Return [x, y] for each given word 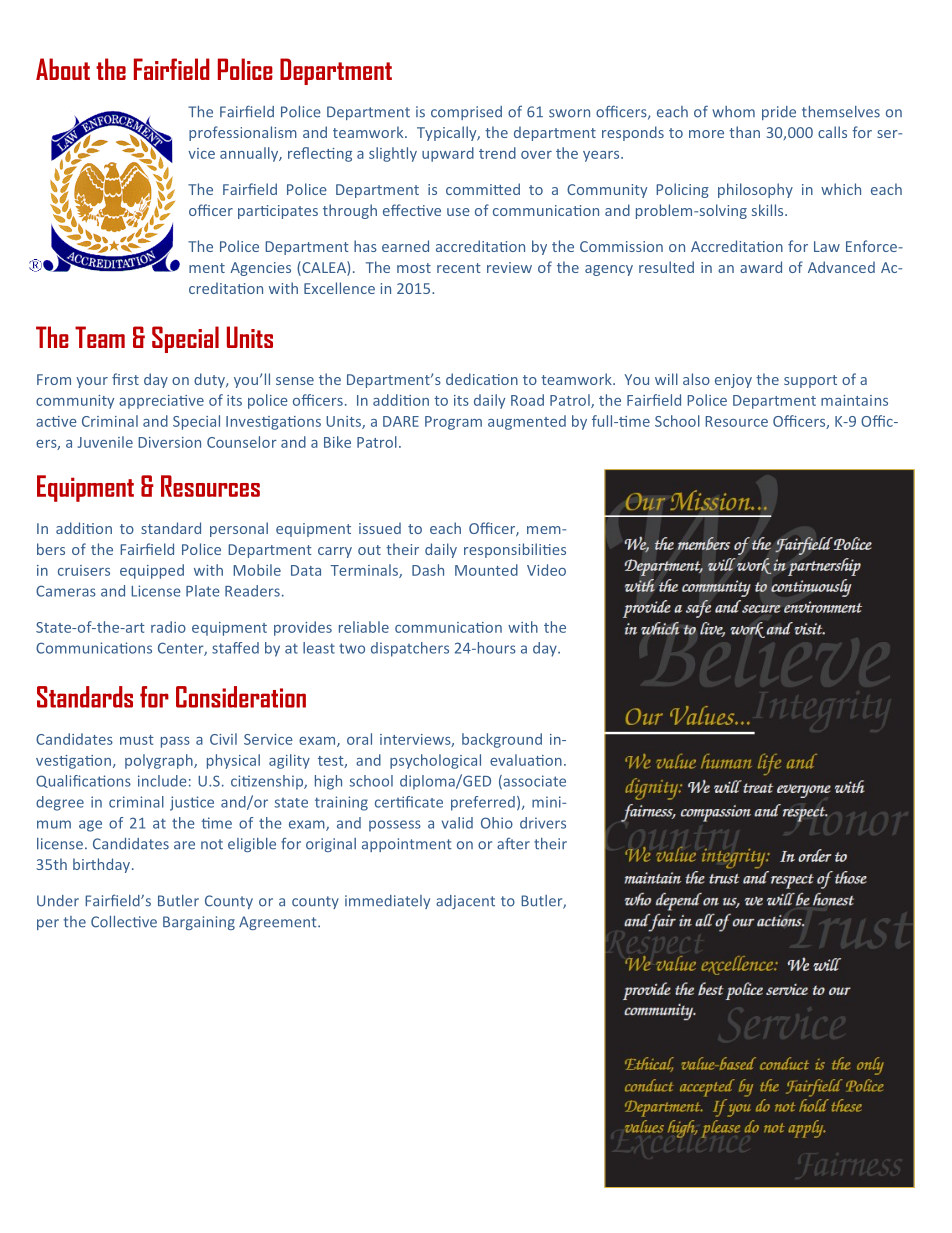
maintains [854, 400]
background [502, 740]
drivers [543, 823]
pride [779, 113]
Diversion [169, 442]
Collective [124, 922]
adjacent [465, 902]
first [125, 379]
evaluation [526, 760]
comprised [466, 113]
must [137, 740]
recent [459, 268]
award [761, 267]
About [63, 69]
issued [380, 528]
